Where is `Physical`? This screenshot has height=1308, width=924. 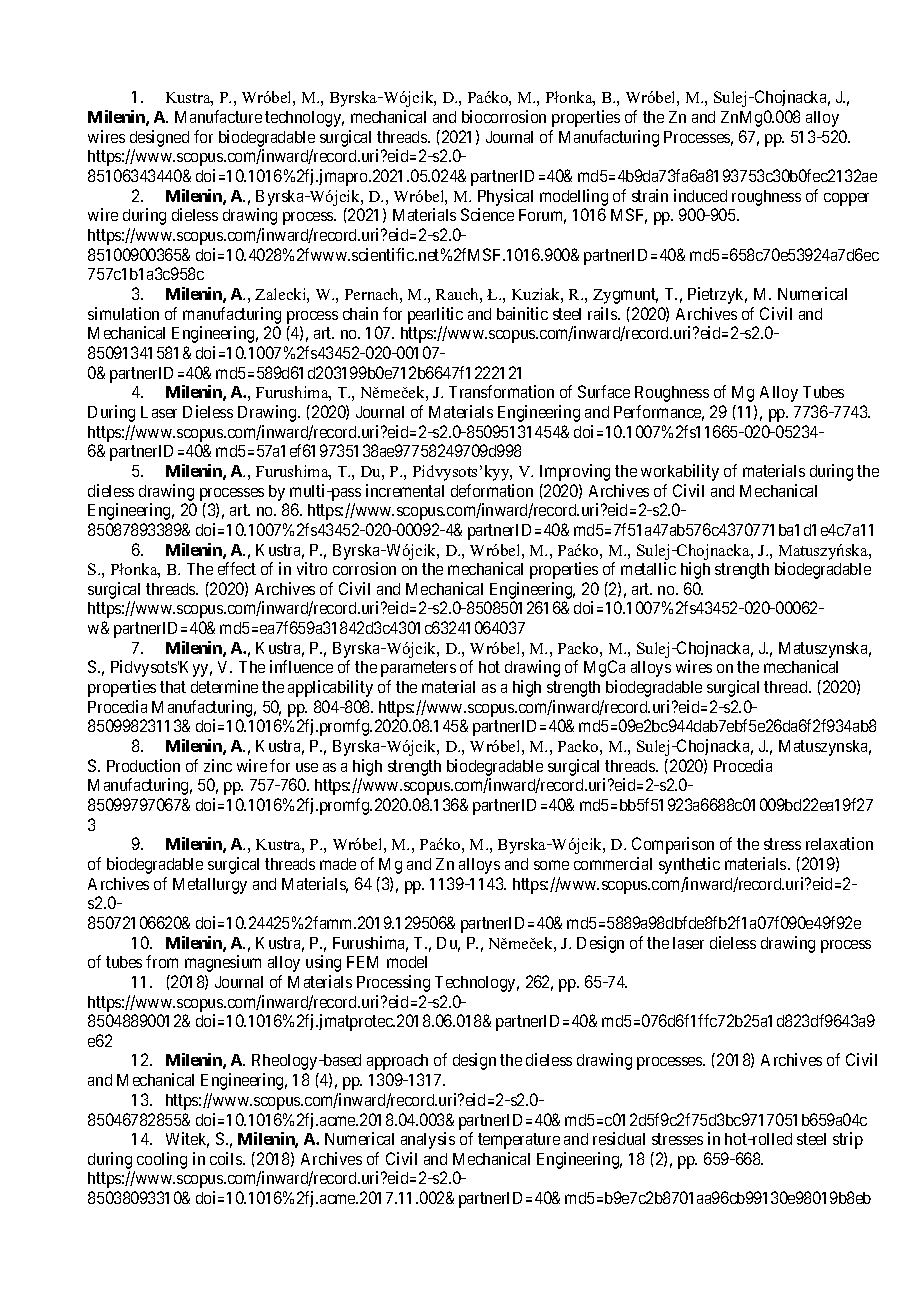 Physical is located at coordinates (505, 197).
